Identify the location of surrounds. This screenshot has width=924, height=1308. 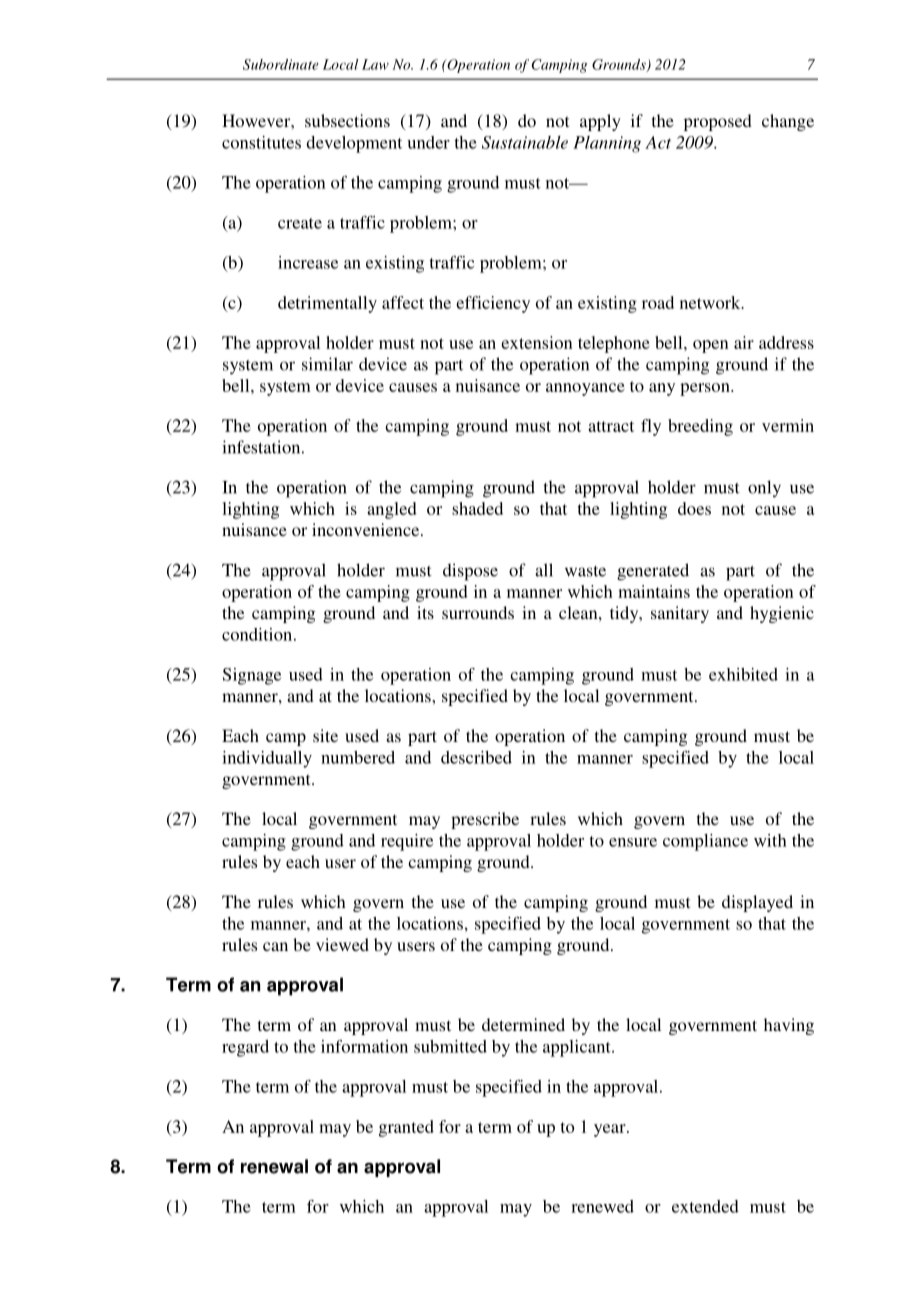
(478, 612).
